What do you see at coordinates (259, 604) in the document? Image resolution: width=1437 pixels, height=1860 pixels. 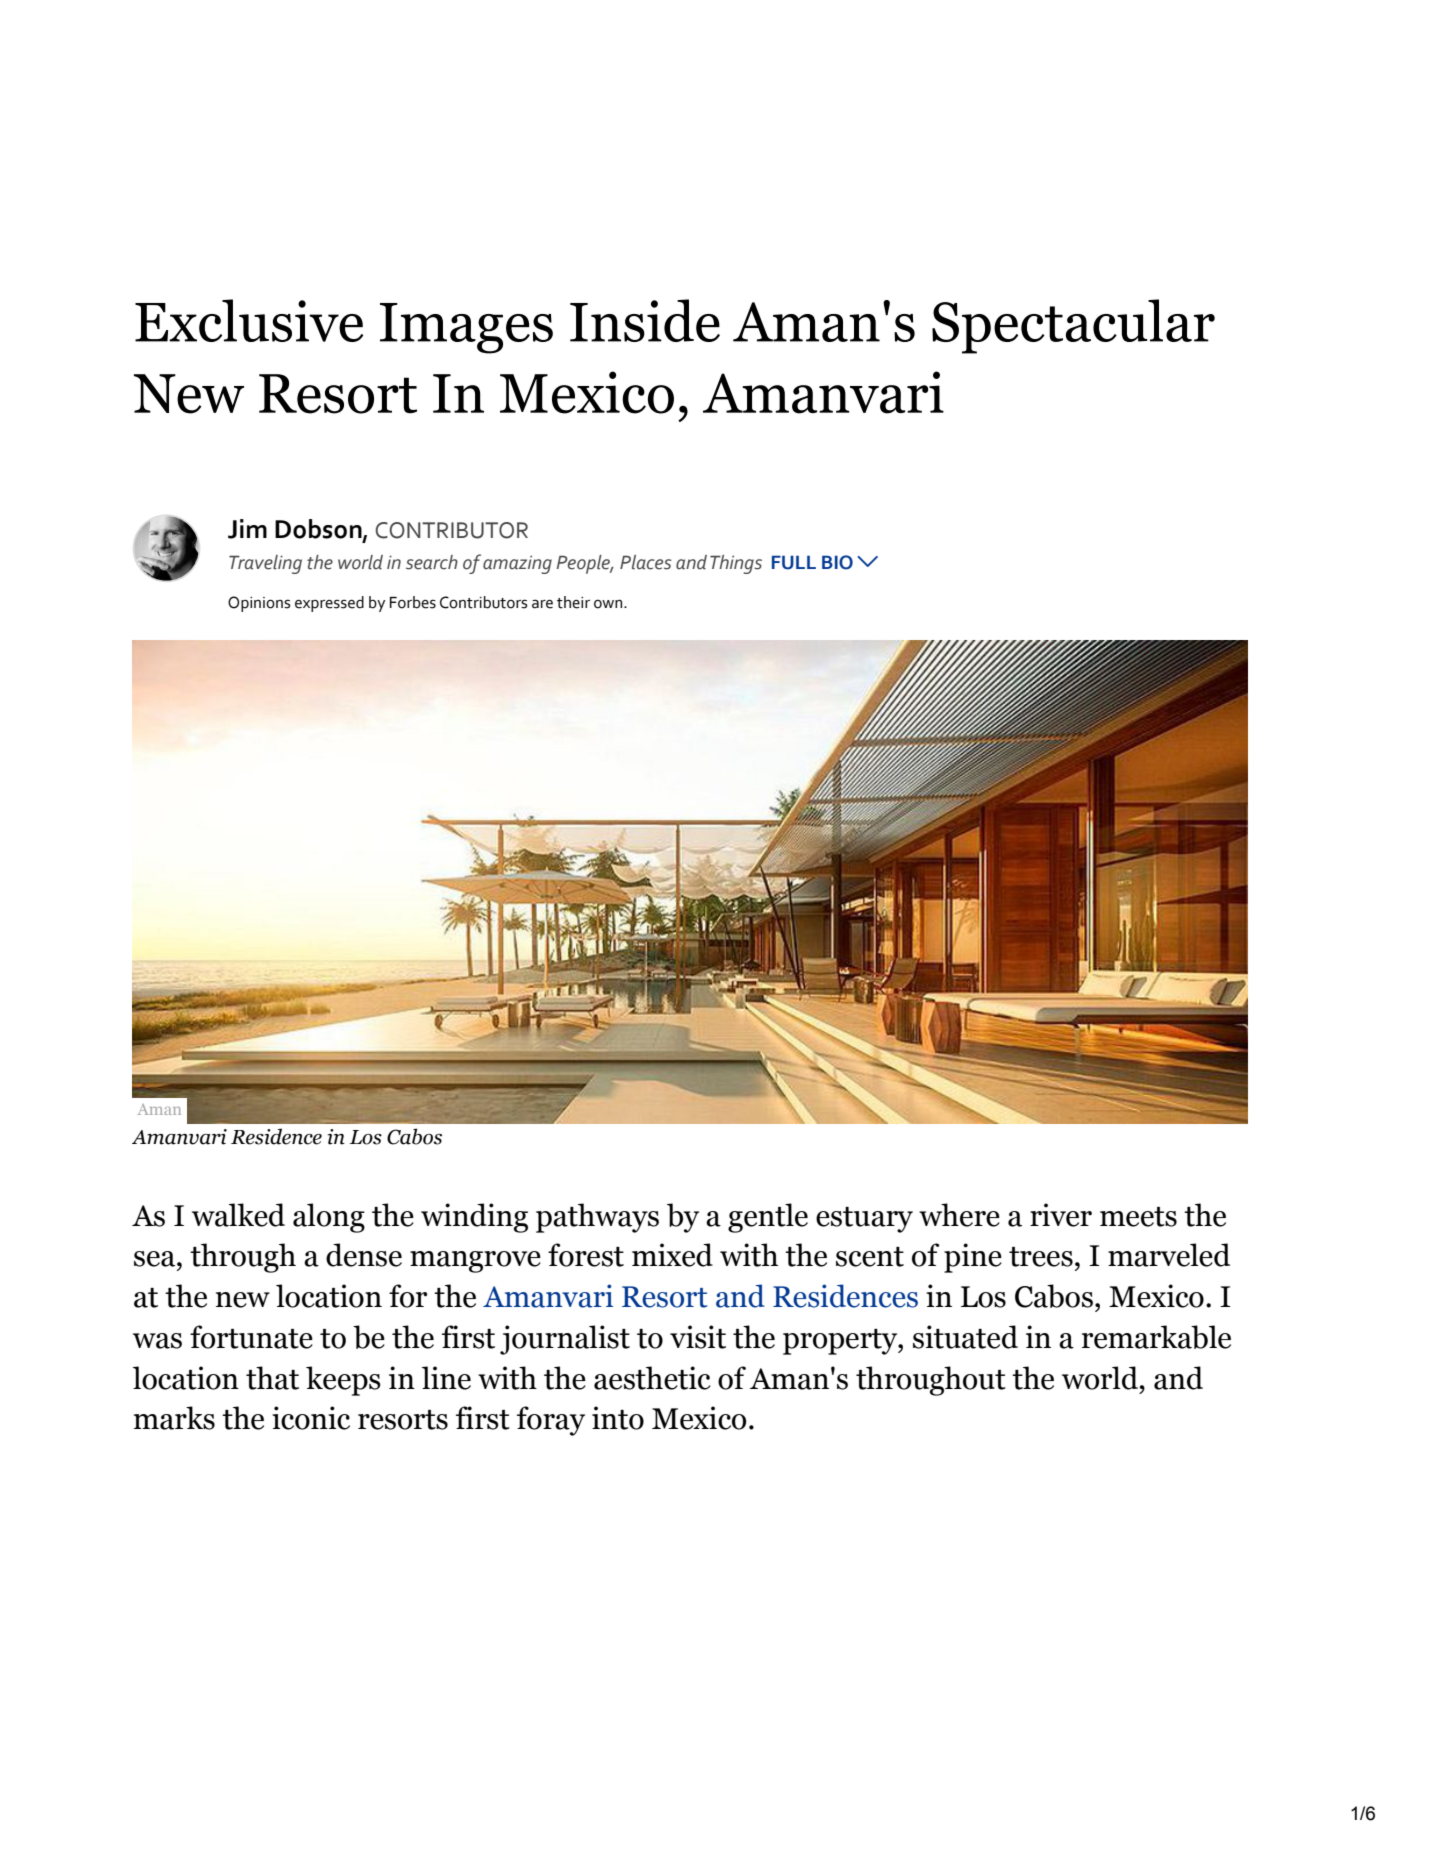 I see `Opinions` at bounding box center [259, 604].
